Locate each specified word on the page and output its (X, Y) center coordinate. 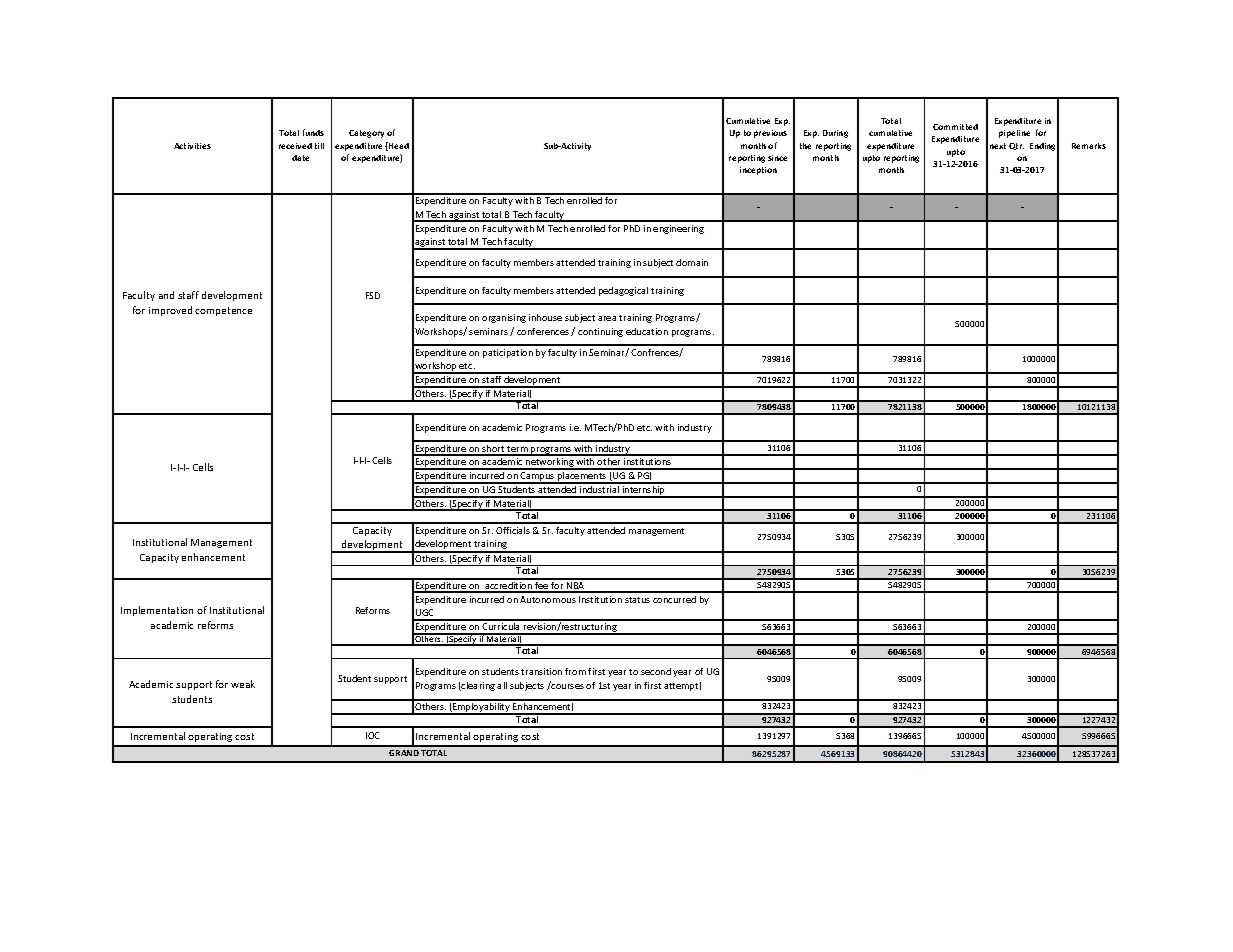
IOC (372, 735)
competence (223, 311)
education (647, 331)
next (998, 146)
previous (770, 134)
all (502, 685)
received (295, 146)
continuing (600, 332)
